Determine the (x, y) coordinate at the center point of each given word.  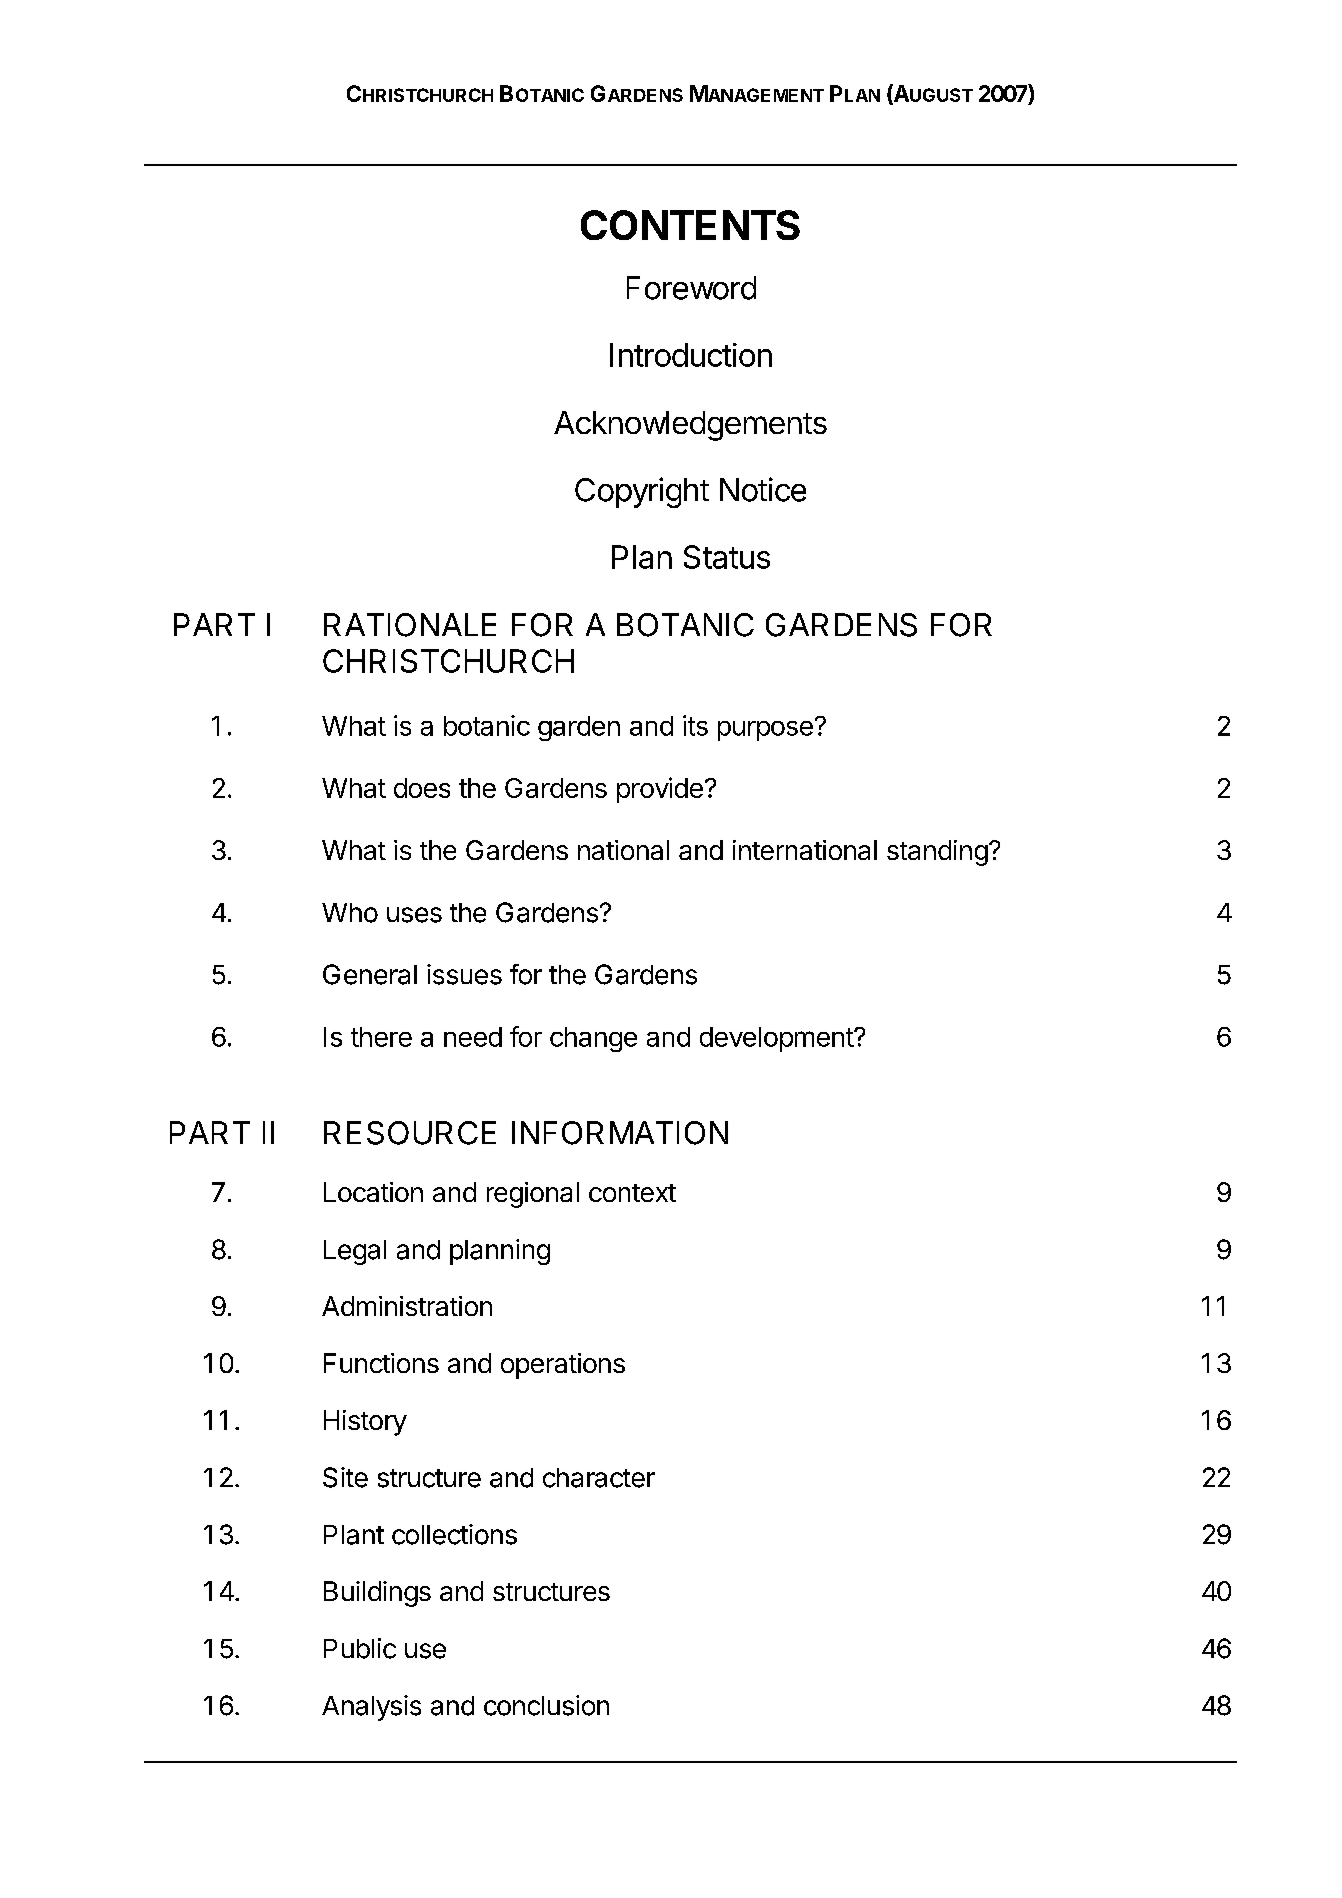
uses (414, 915)
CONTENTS (690, 225)
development (777, 1039)
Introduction (691, 355)
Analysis (371, 1708)
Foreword (691, 288)
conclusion (546, 1705)
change (593, 1039)
